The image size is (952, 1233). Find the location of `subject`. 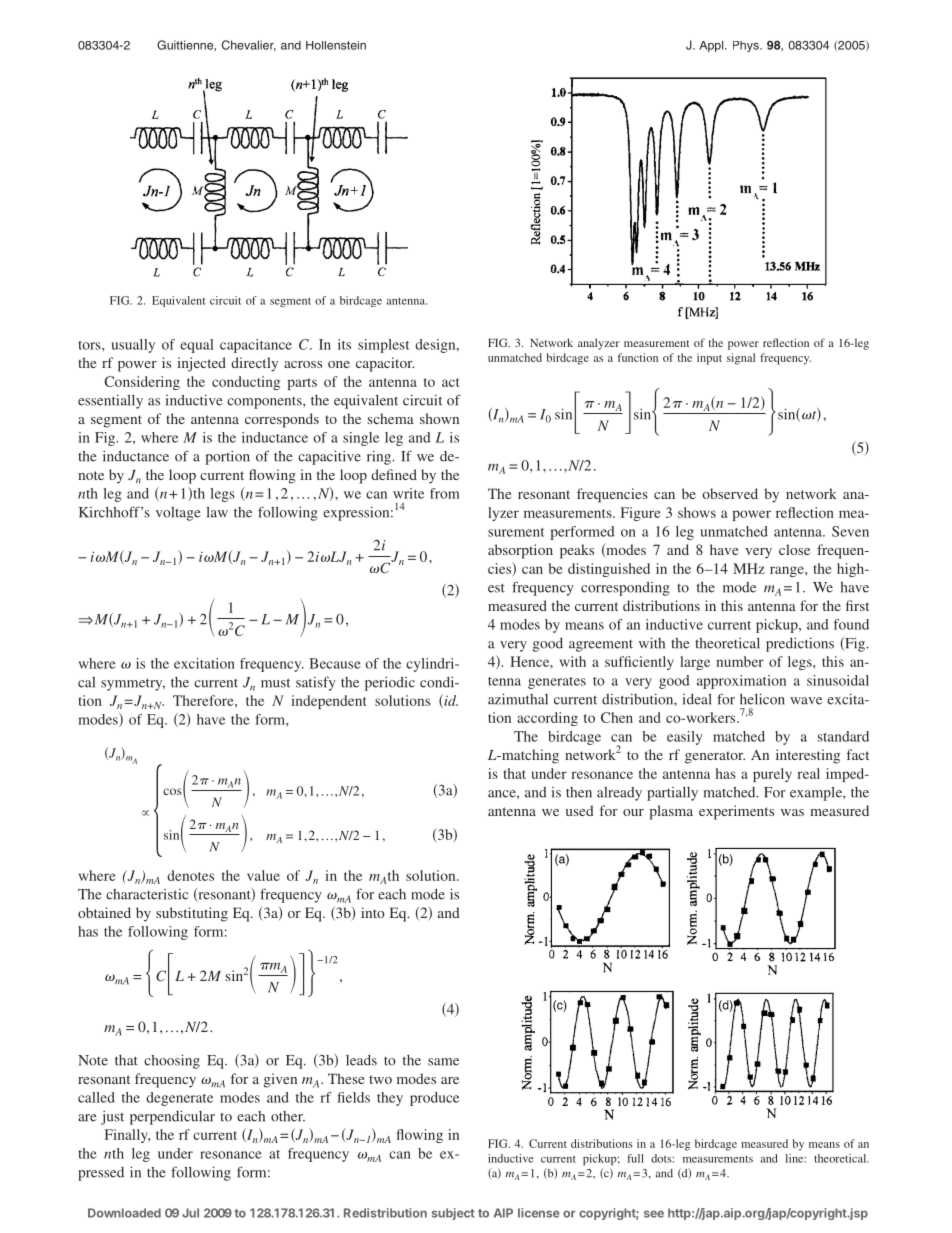

subject is located at coordinates (453, 1214).
